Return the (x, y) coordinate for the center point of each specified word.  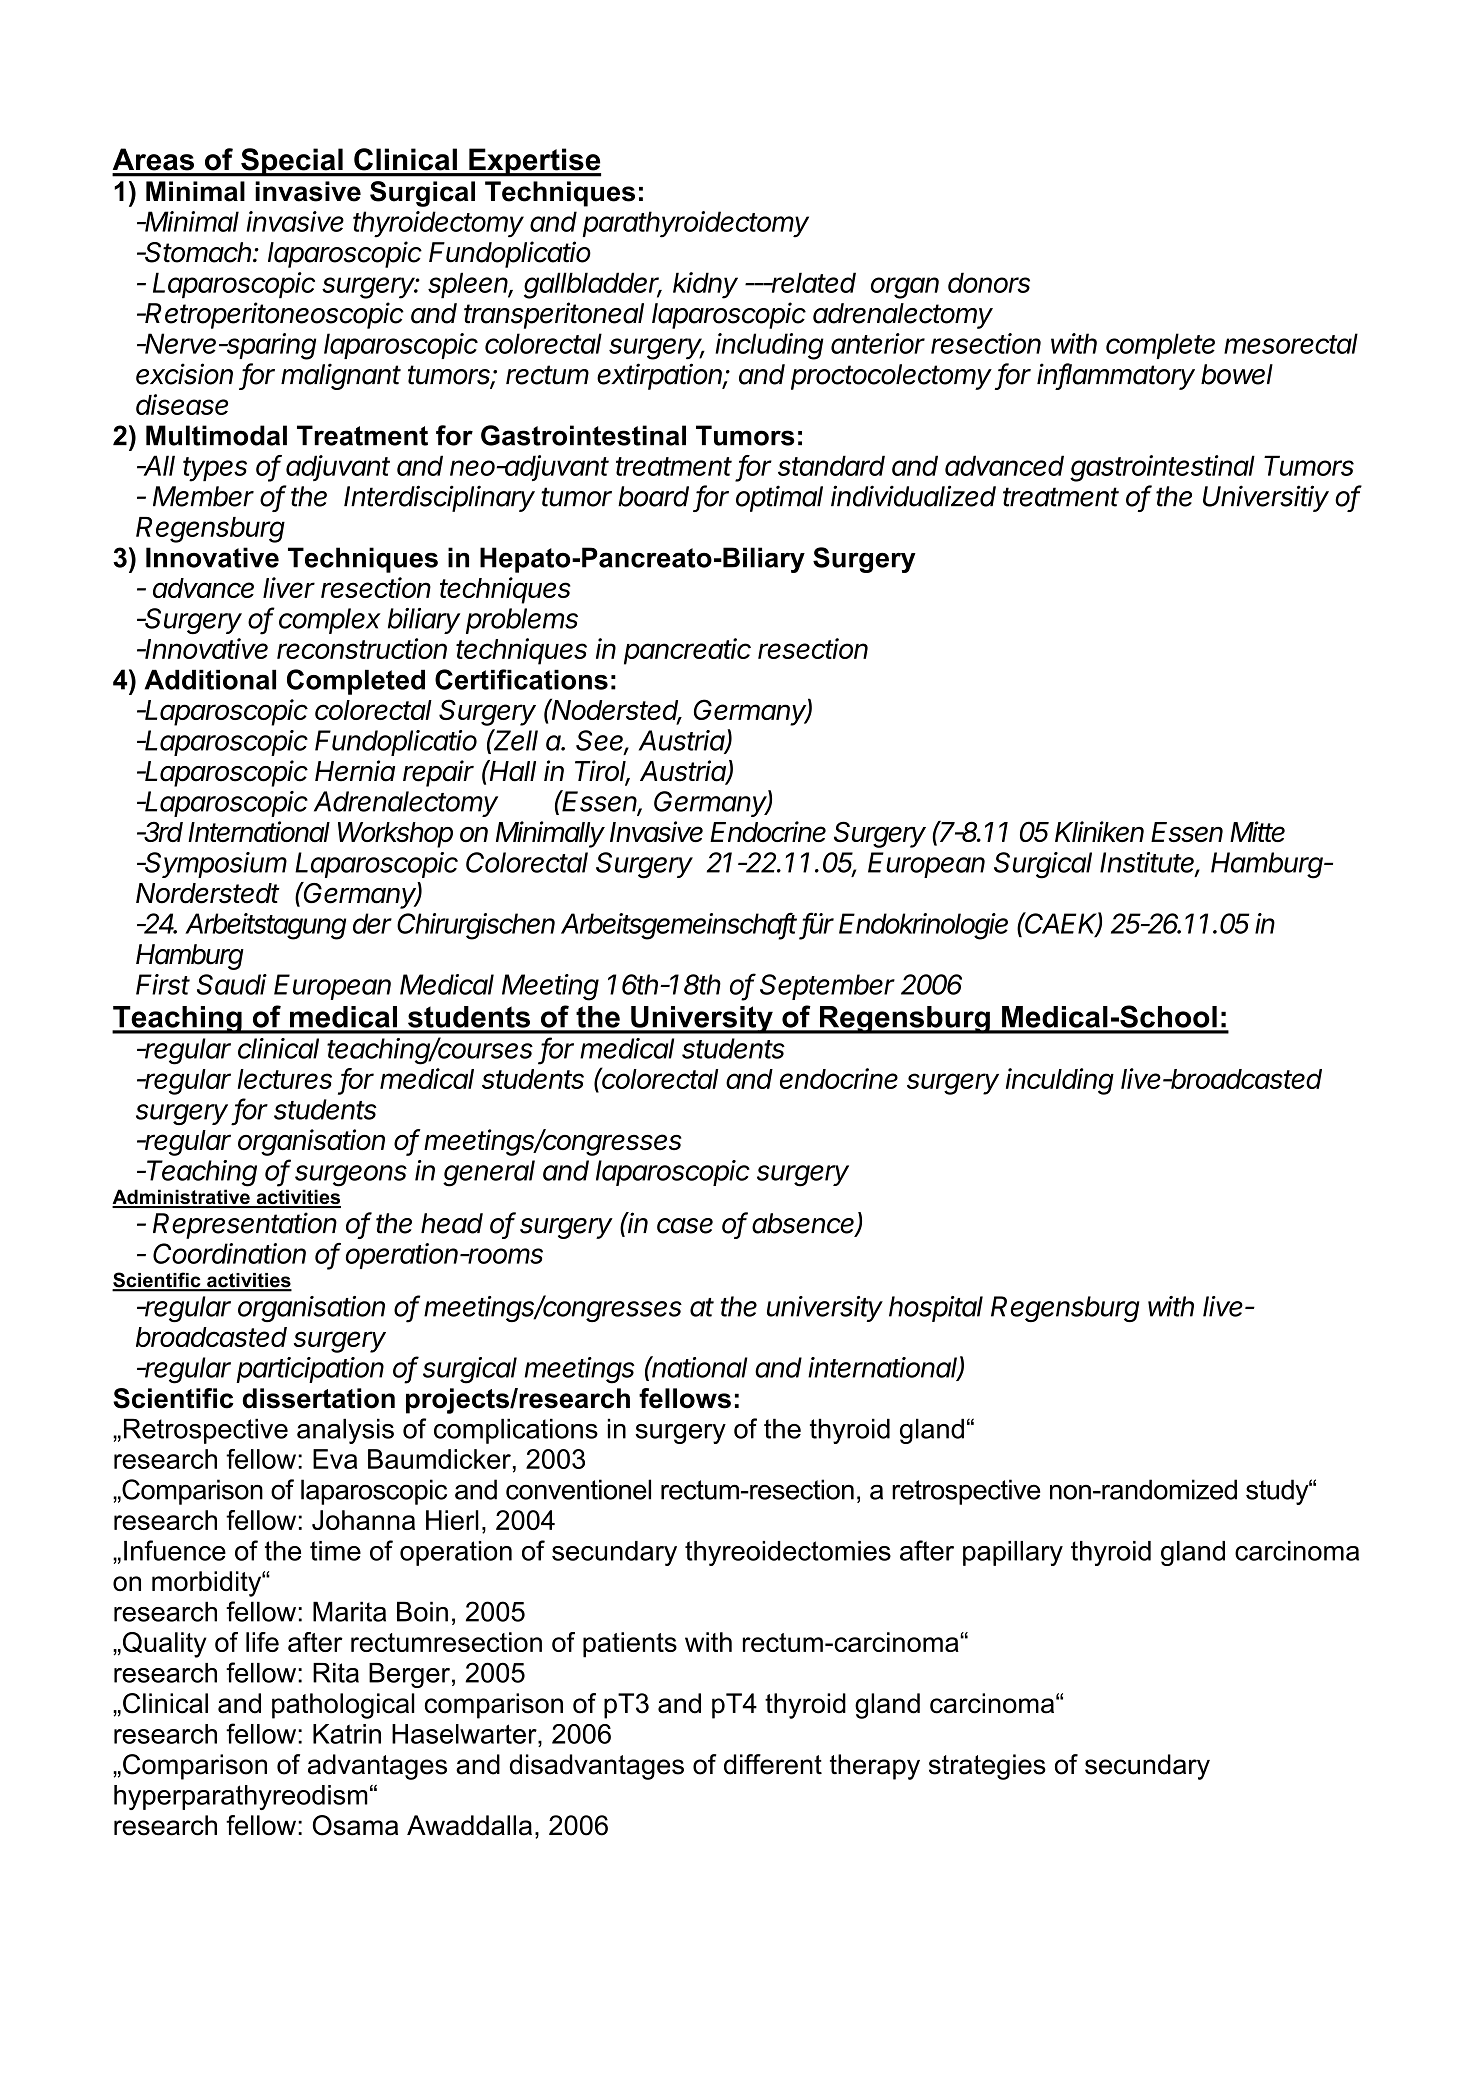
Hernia (355, 771)
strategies (987, 1767)
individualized (913, 496)
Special (292, 162)
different (773, 1764)
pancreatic (687, 651)
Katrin (347, 1734)
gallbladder (593, 285)
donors (989, 282)
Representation (245, 1225)
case (685, 1226)
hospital (936, 1309)
